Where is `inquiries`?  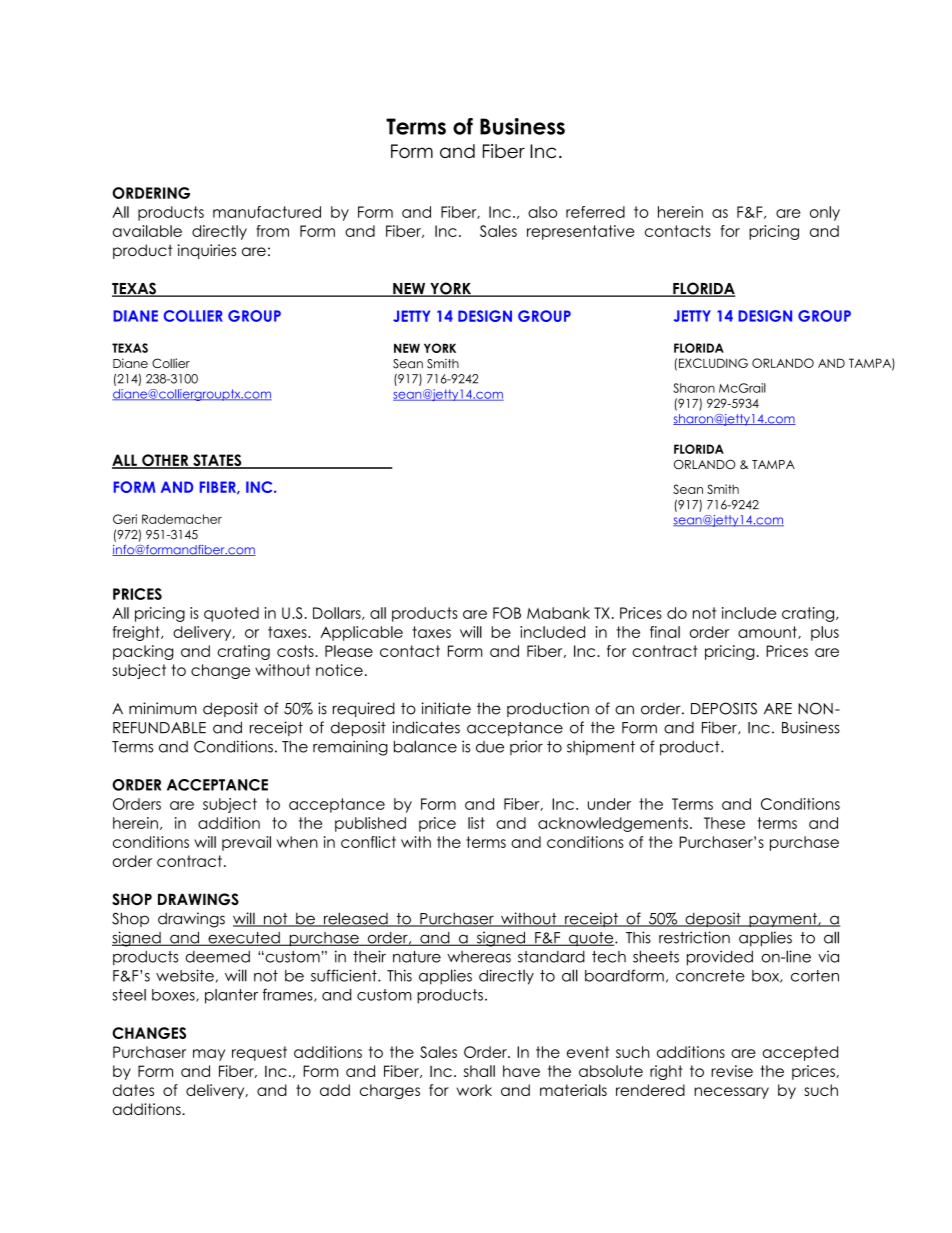 inquiries is located at coordinates (207, 251).
